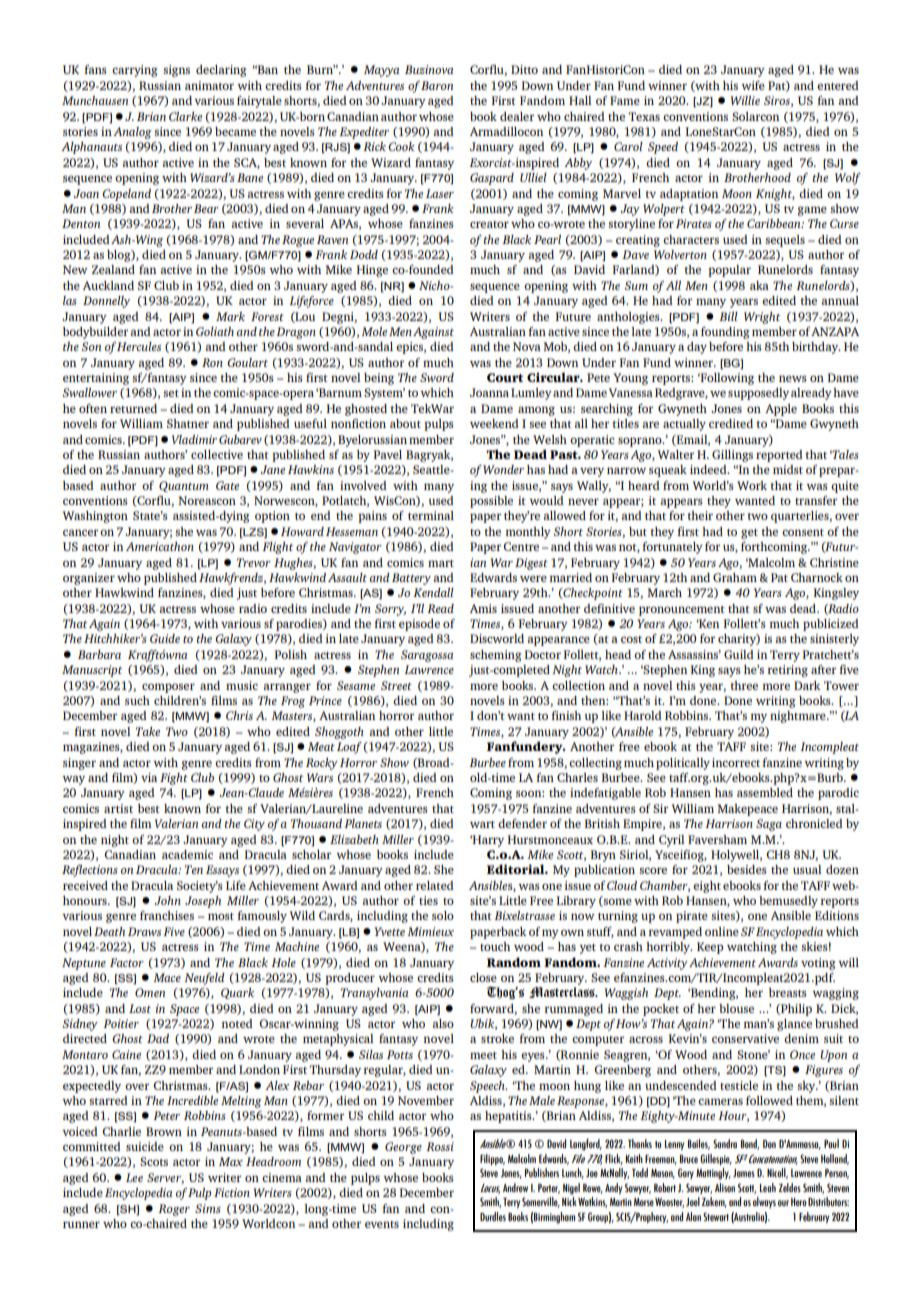  I want to click on academic, so click(187, 854).
